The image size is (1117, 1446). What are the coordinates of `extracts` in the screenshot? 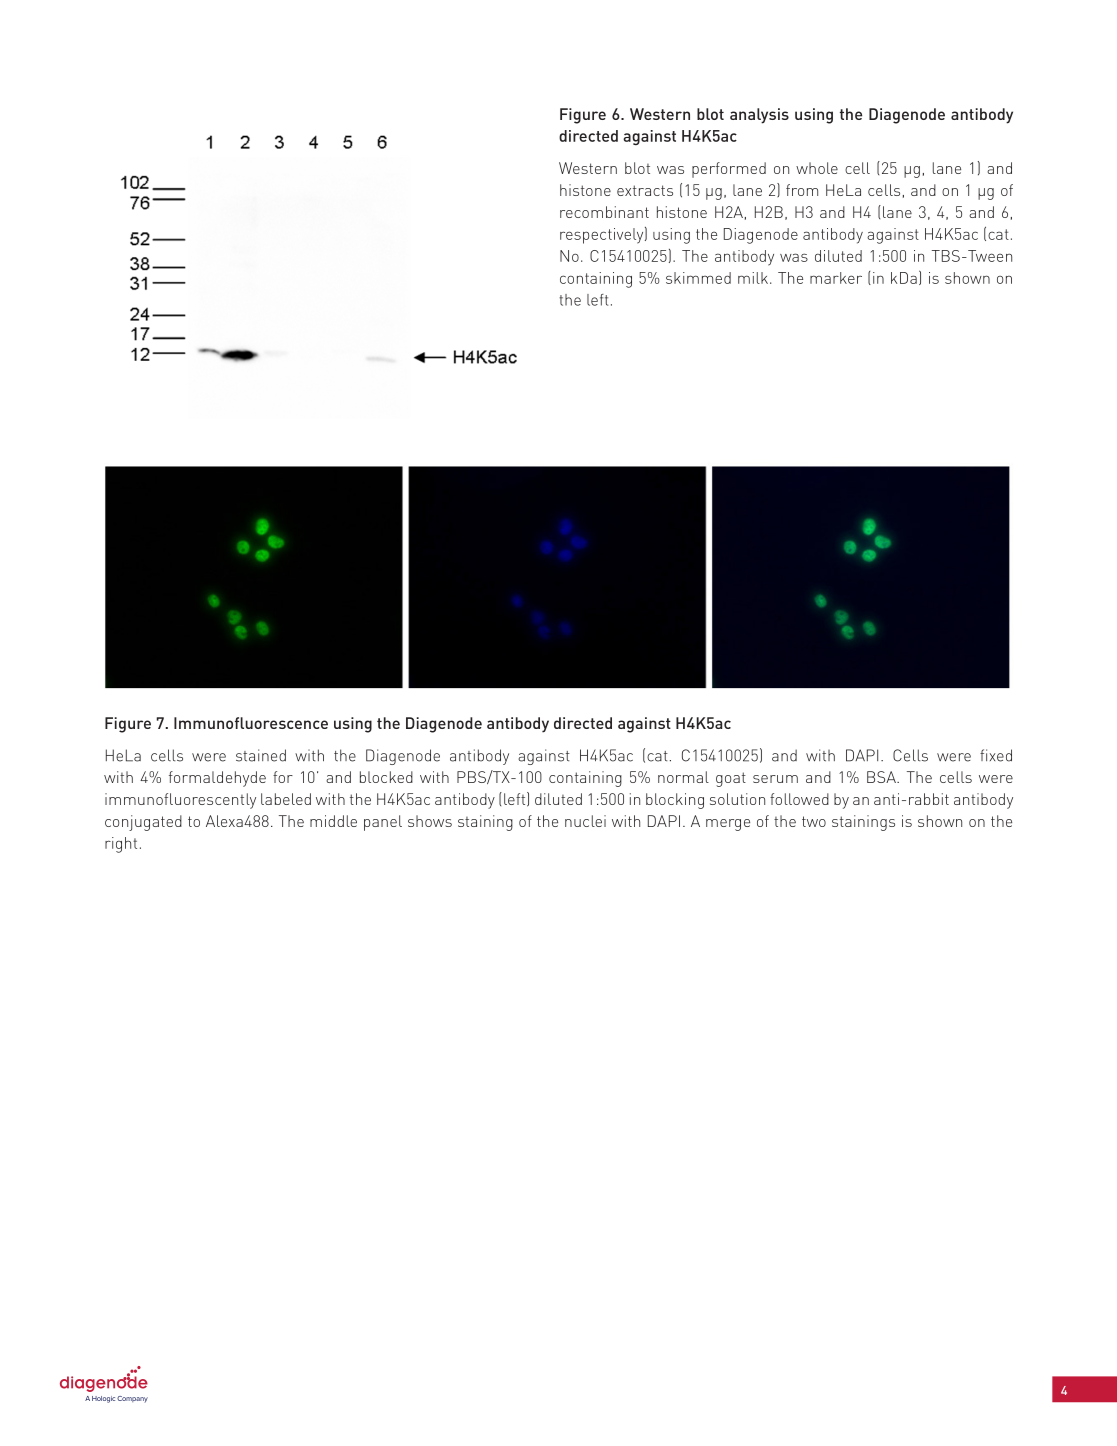 It's located at (645, 190).
